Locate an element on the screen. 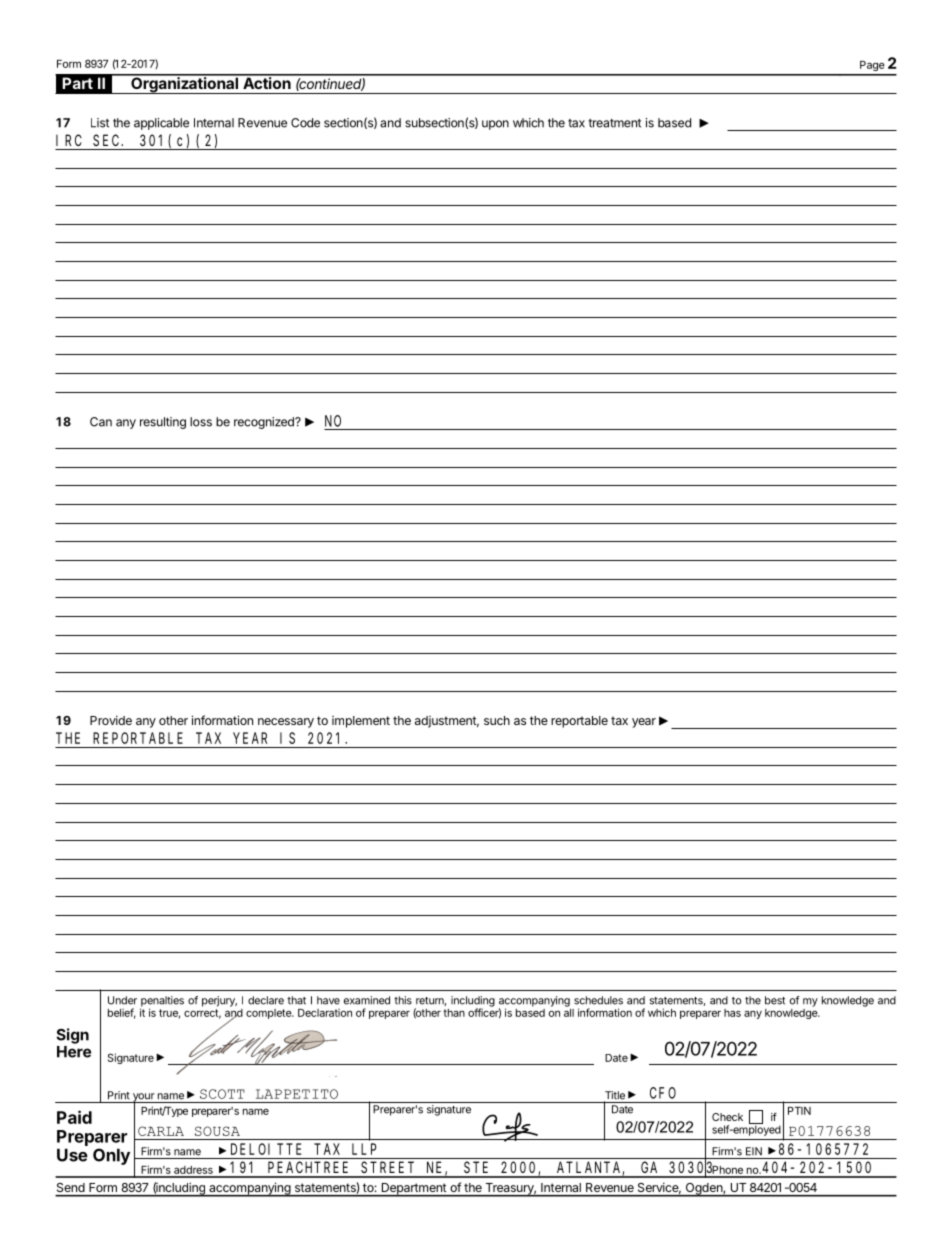  CARLA is located at coordinates (161, 1131).
